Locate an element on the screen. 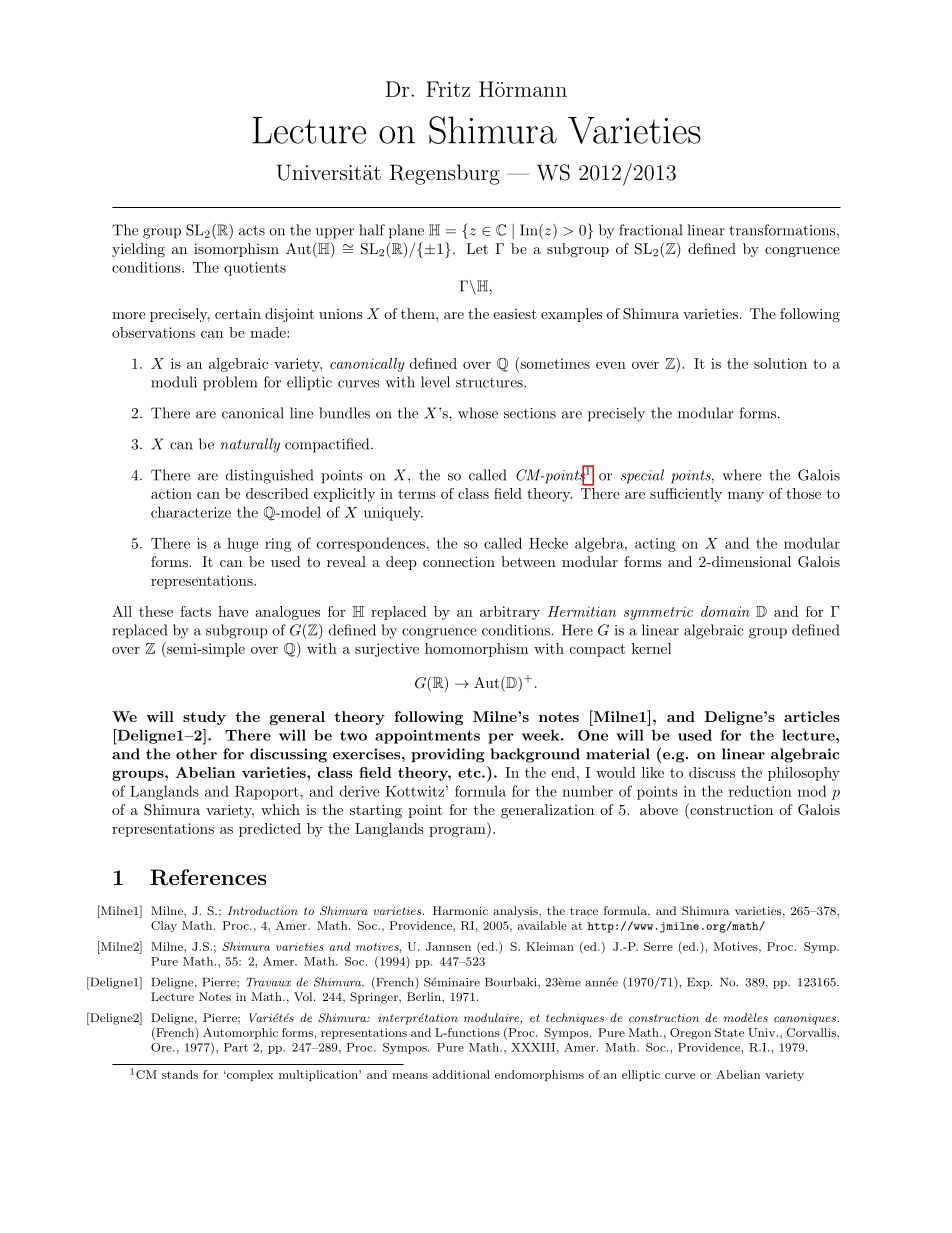 Image resolution: width=952 pixels, height=1233 pixels. structures is located at coordinates (490, 383).
